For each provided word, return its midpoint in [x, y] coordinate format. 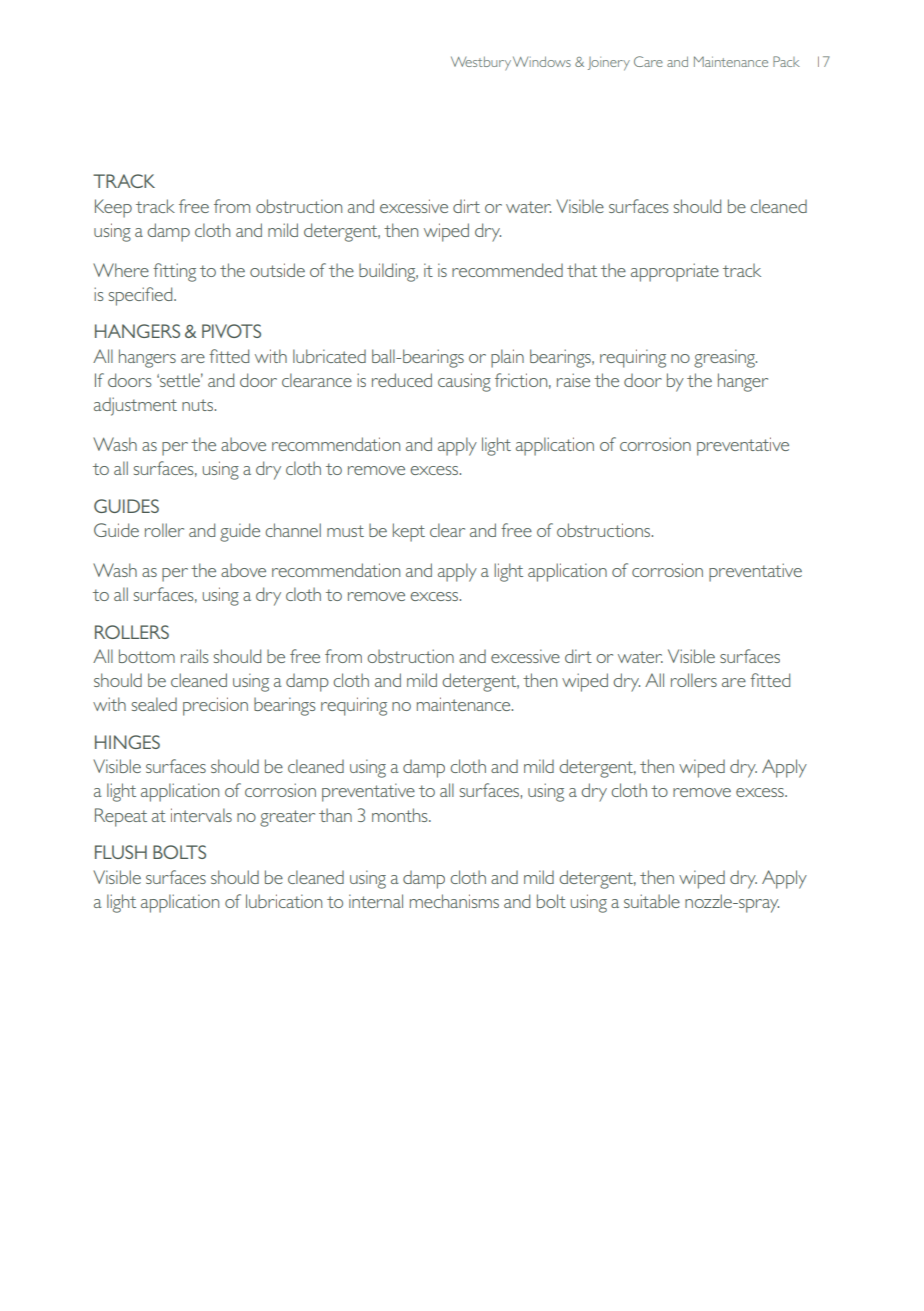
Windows [542, 61]
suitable [652, 901]
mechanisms [454, 901]
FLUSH [121, 852]
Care [648, 61]
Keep [113, 208]
